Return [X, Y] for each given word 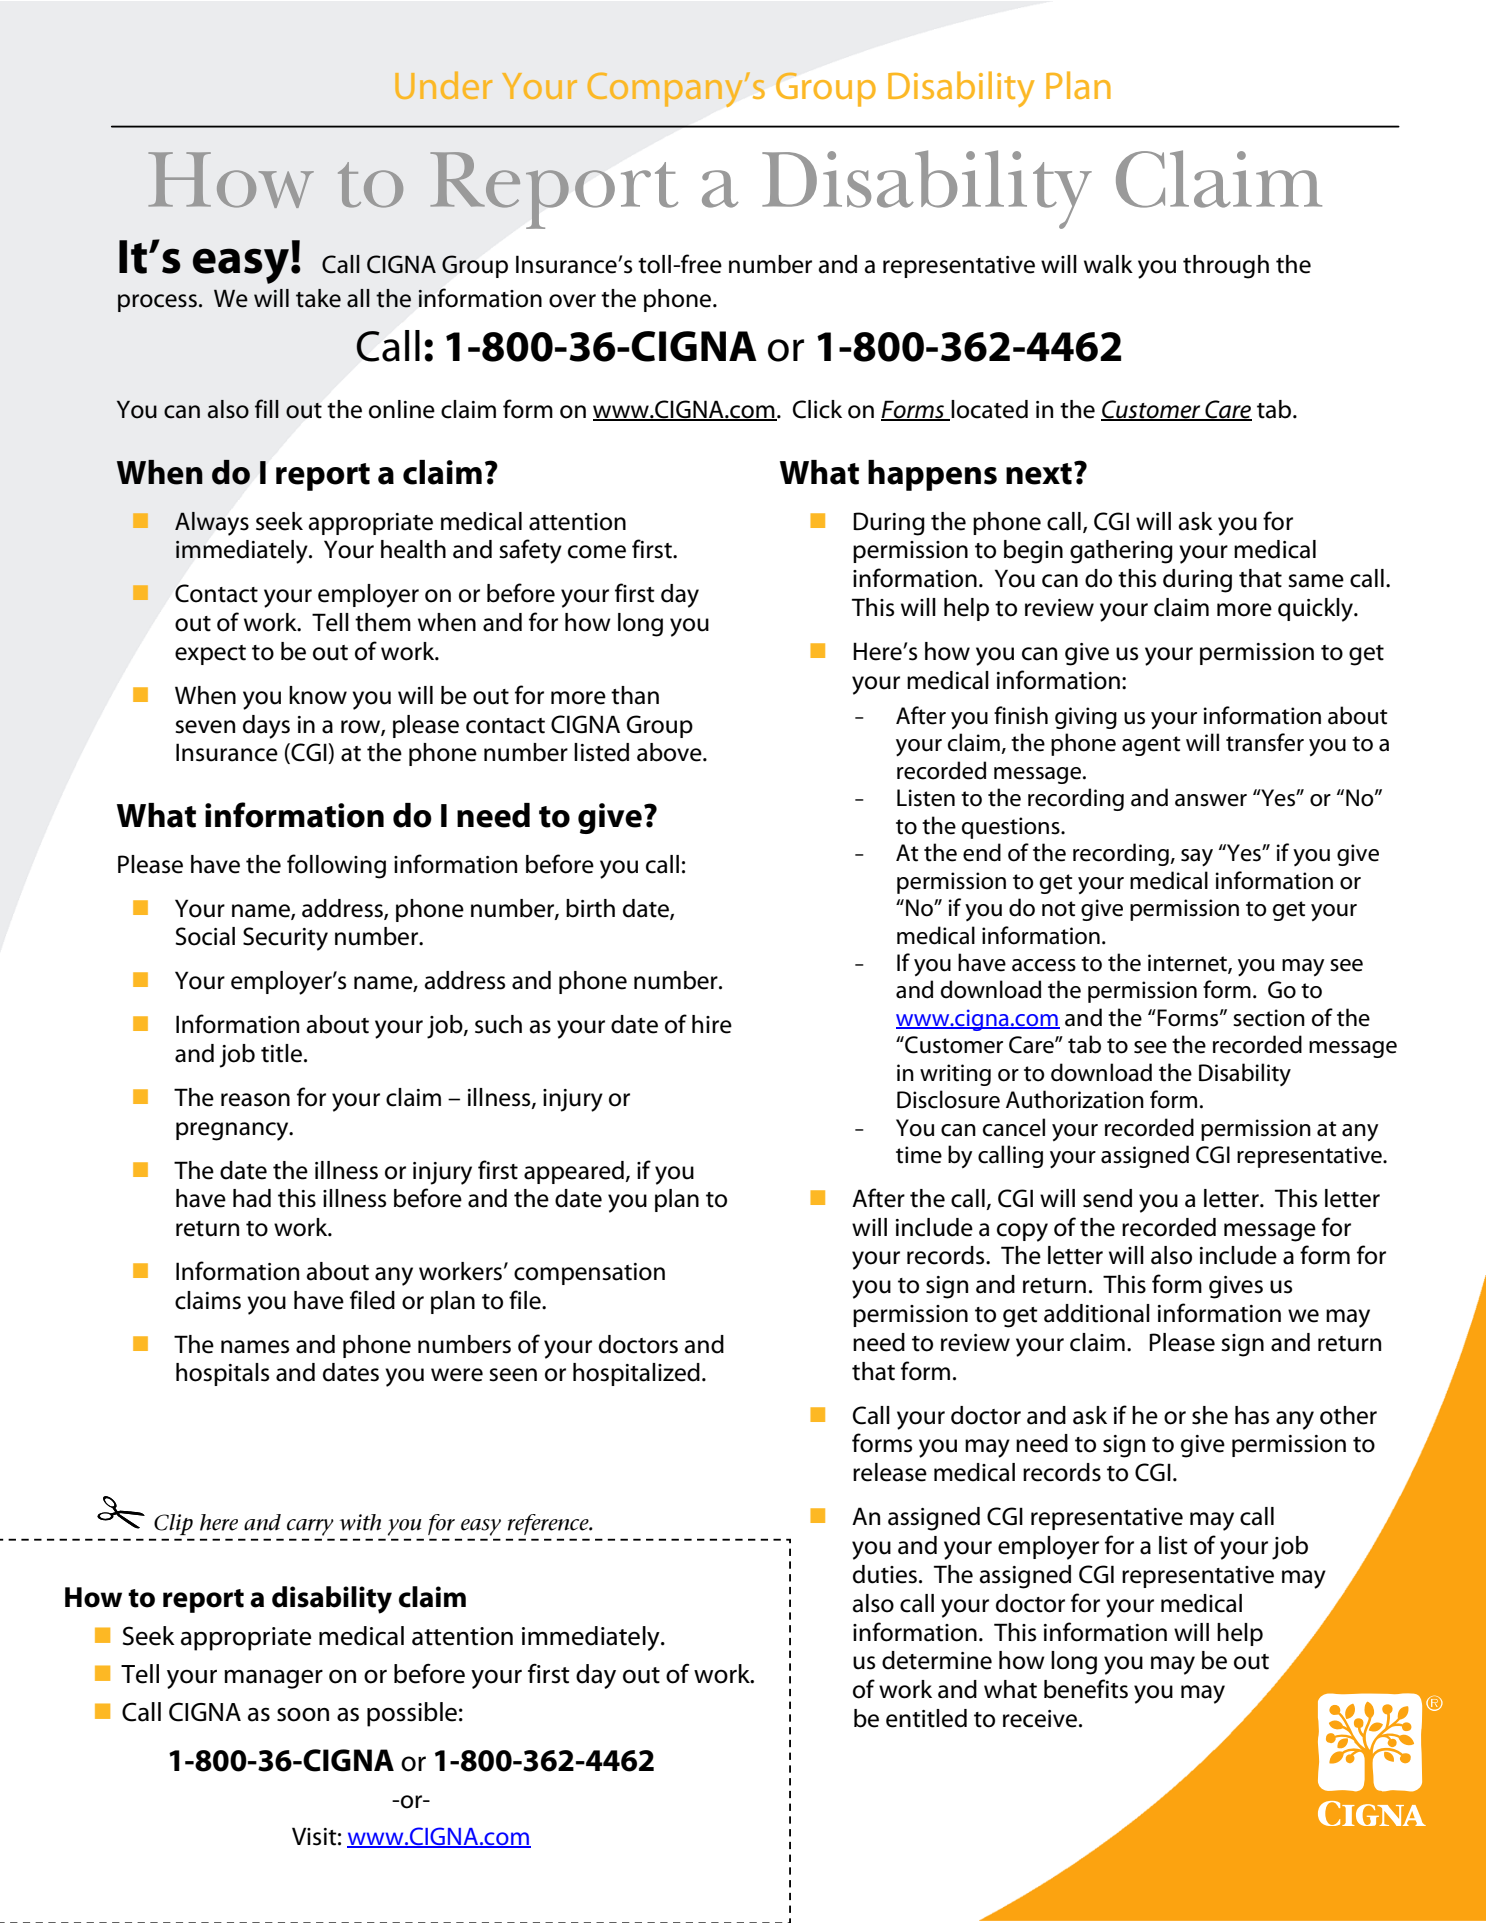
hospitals [222, 1374]
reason [255, 1100]
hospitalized [636, 1374]
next [1039, 474]
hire [712, 1024]
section [1269, 1018]
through [1226, 267]
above [670, 752]
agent [1151, 746]
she [1210, 1415]
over [572, 301]
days [266, 727]
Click [817, 409]
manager [273, 1679]
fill [267, 408]
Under [443, 85]
